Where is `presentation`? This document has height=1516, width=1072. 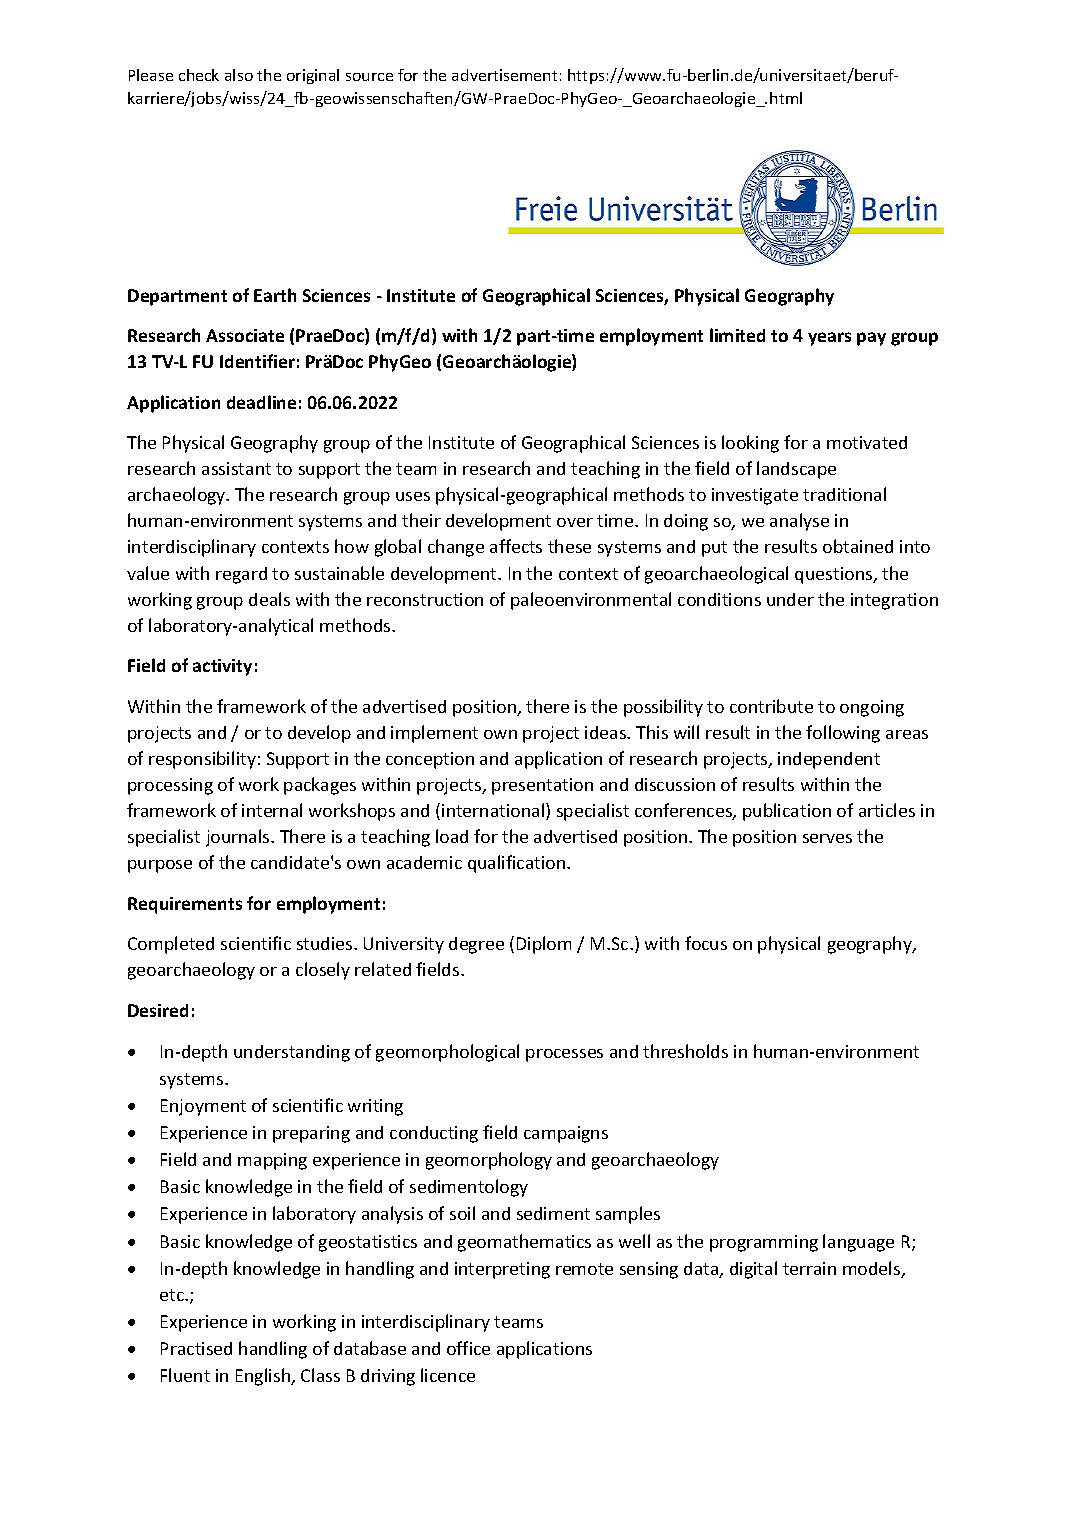
presentation is located at coordinates (542, 786).
